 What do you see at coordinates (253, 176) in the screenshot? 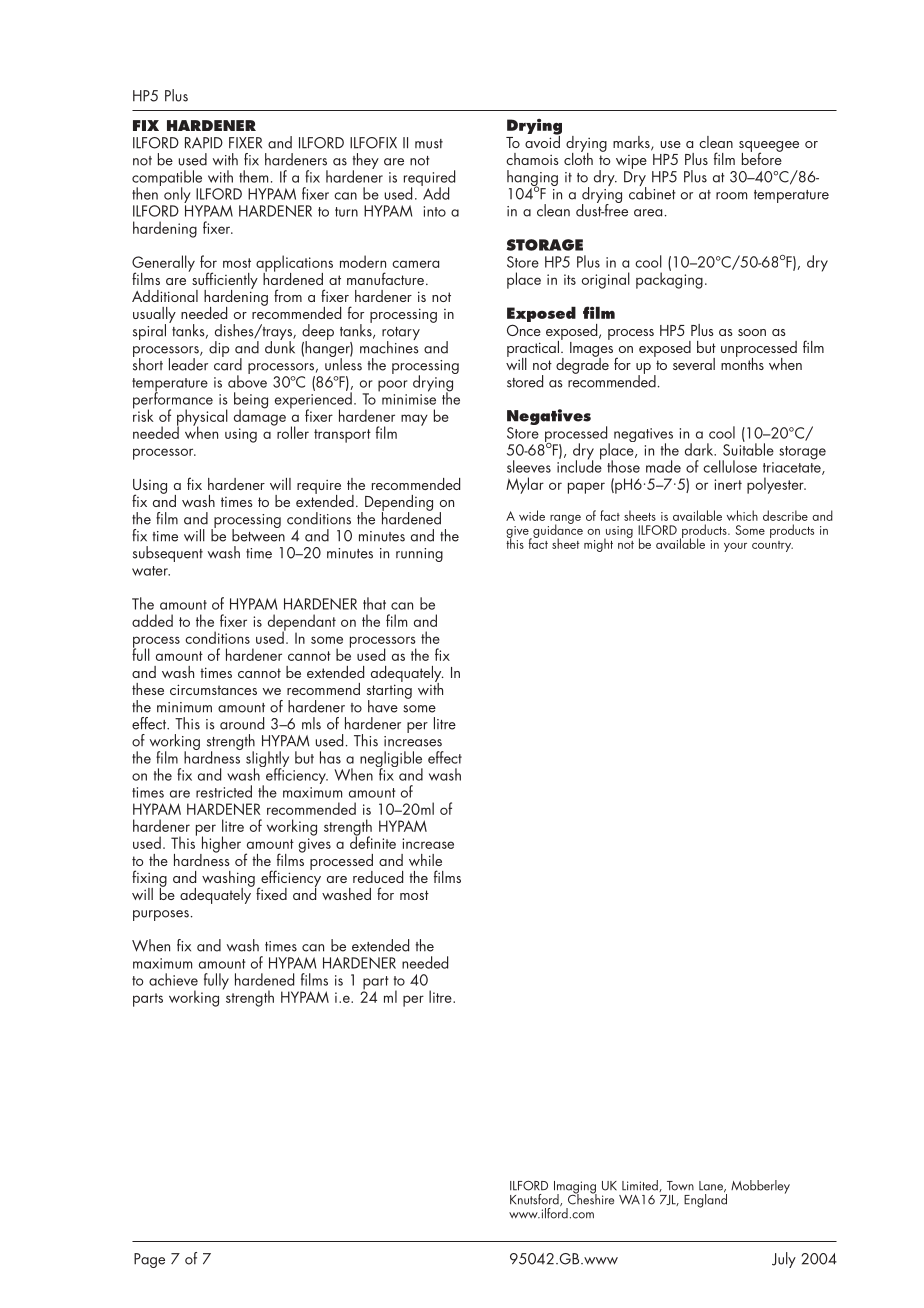
I see `them` at bounding box center [253, 176].
